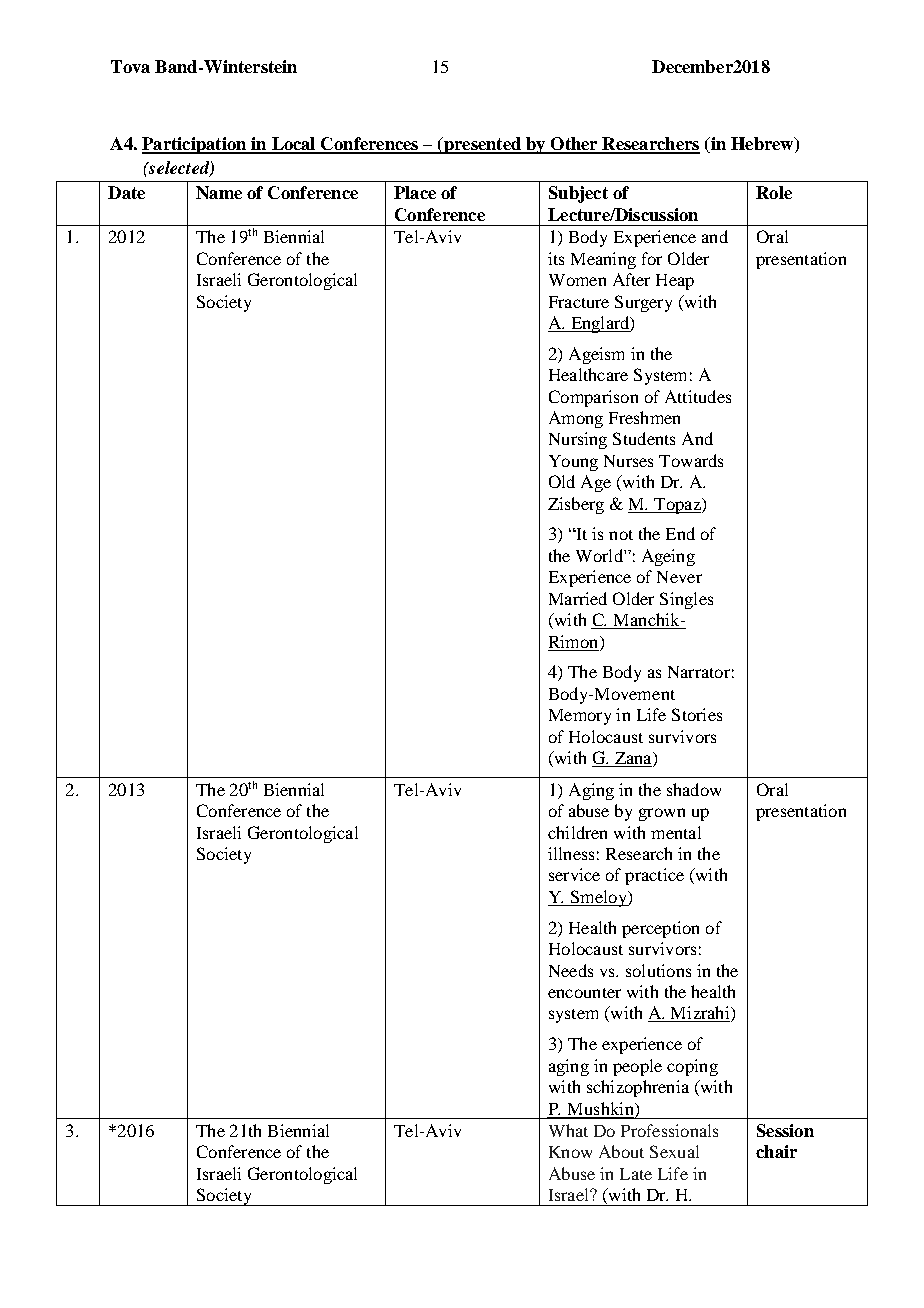 This document has height=1308, width=924. I want to click on What, so click(568, 1130).
